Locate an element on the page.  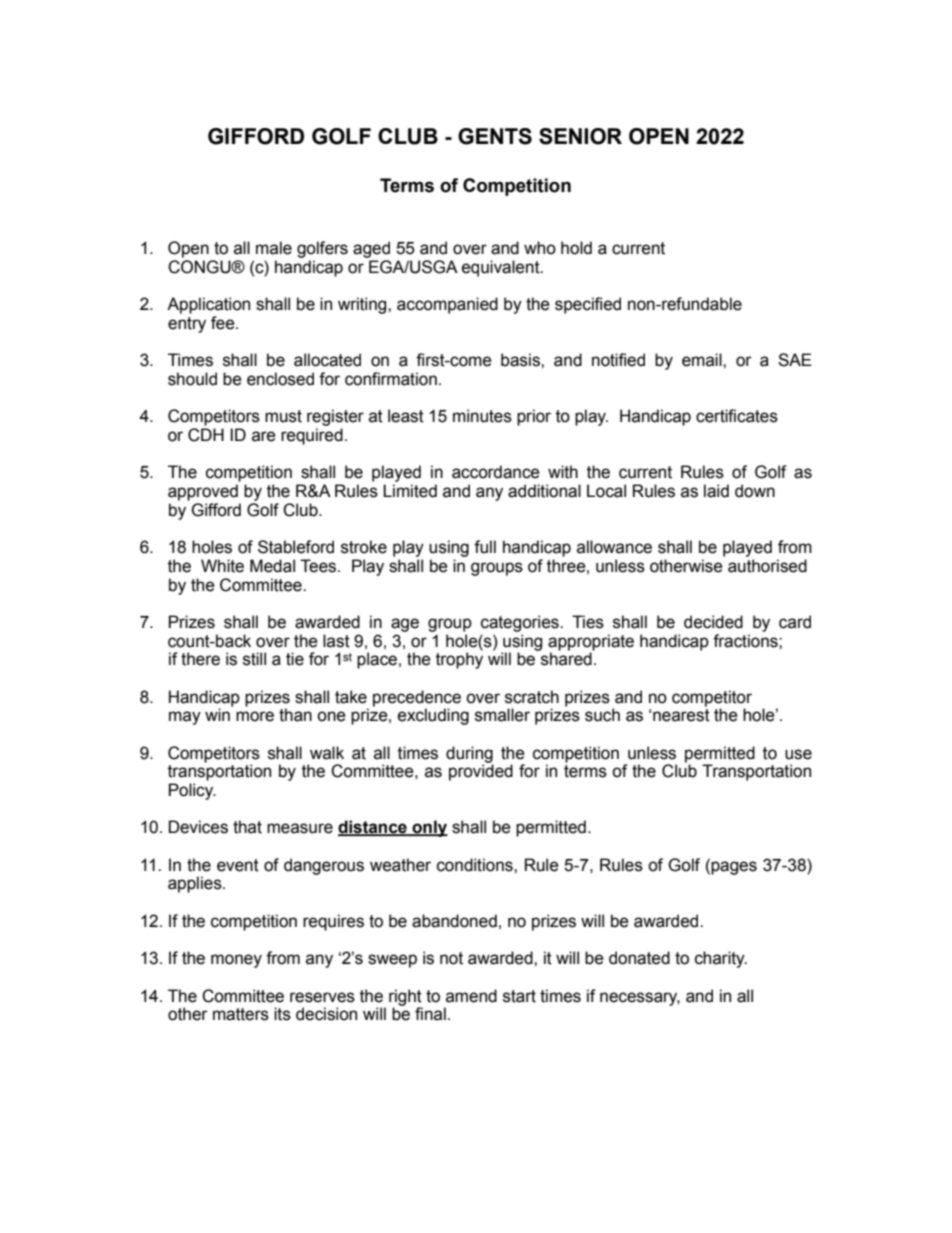
SENIOR is located at coordinates (580, 136).
